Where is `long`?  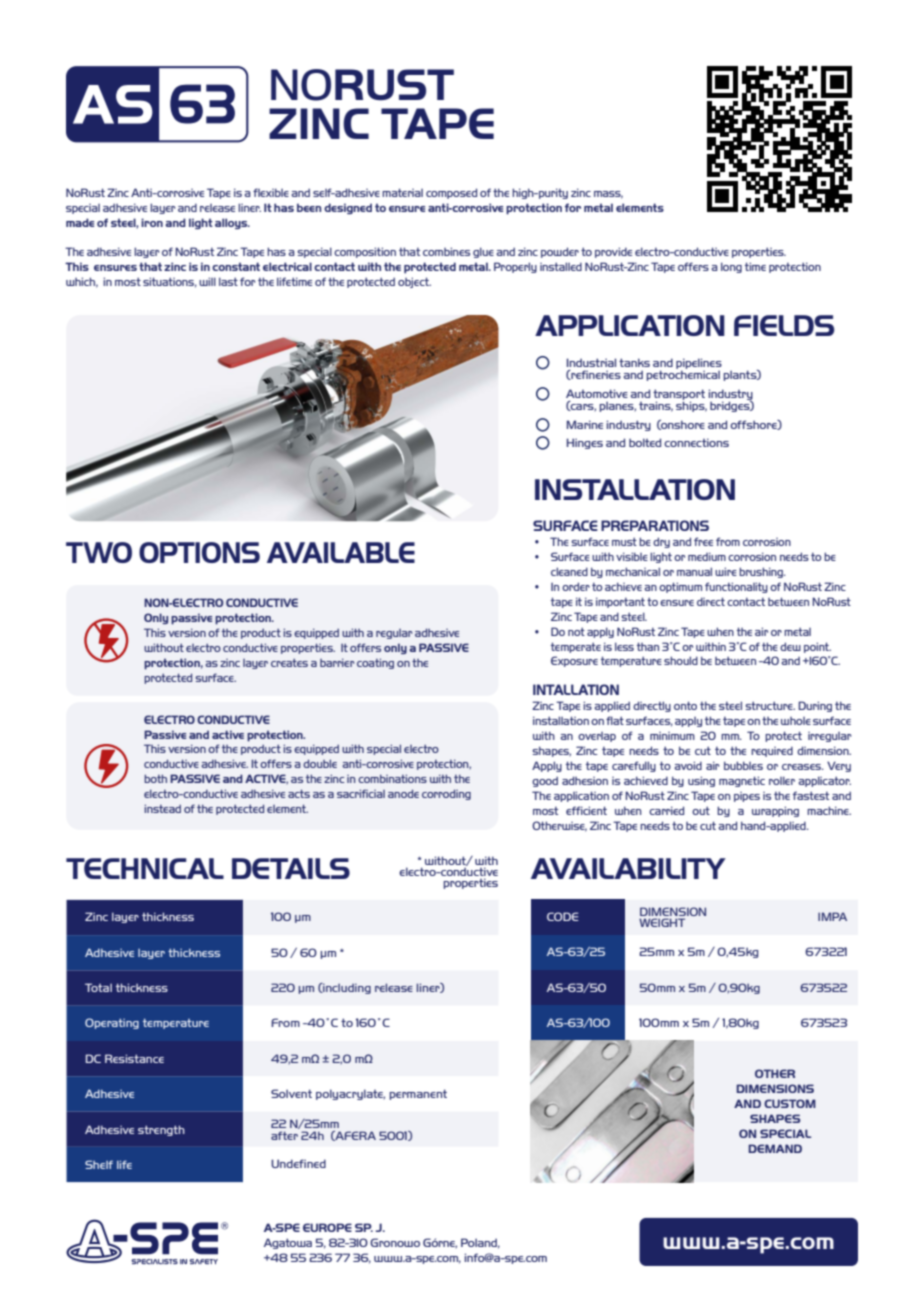 long is located at coordinates (731, 267).
